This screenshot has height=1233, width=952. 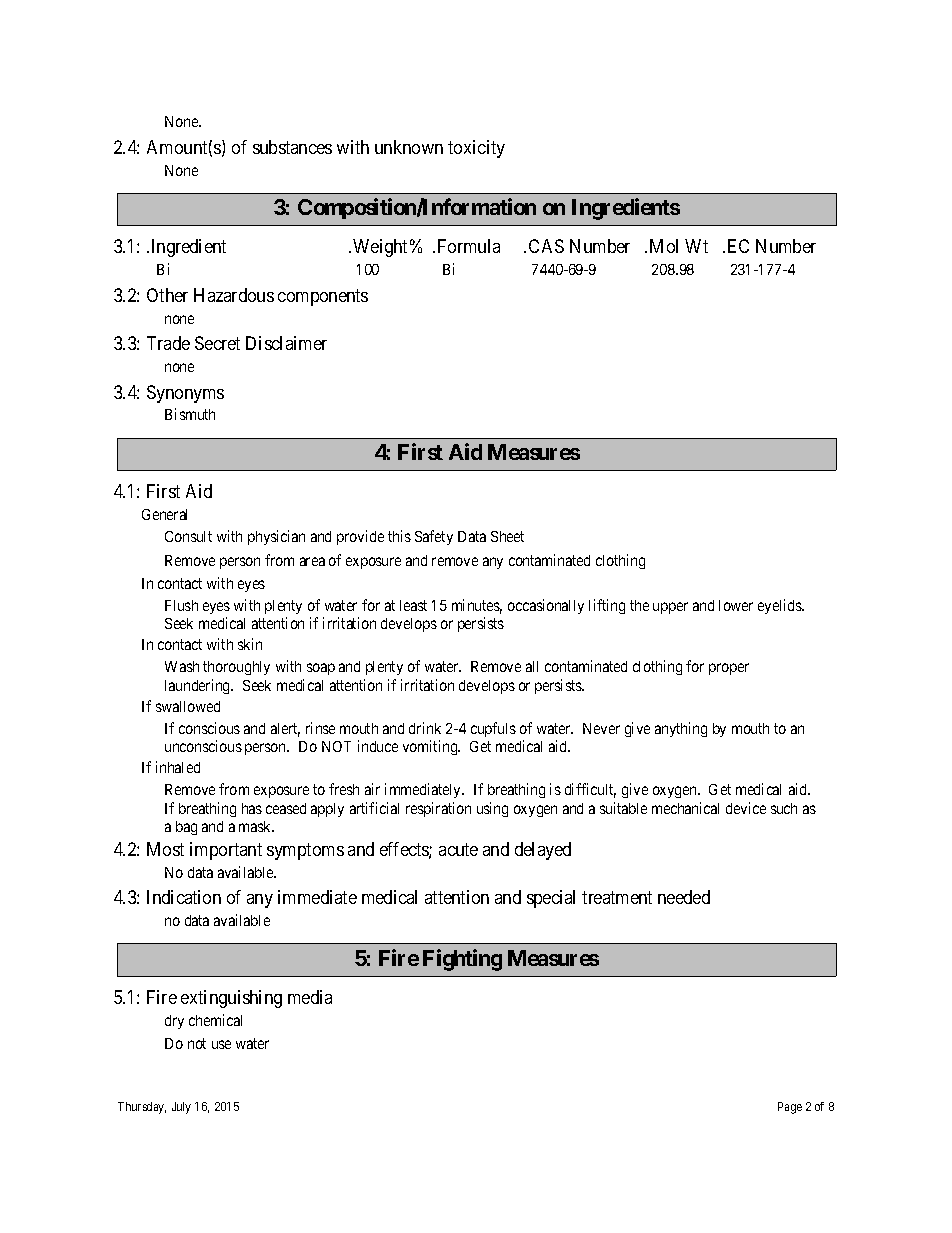 What do you see at coordinates (476, 149) in the screenshot?
I see `toxicity` at bounding box center [476, 149].
